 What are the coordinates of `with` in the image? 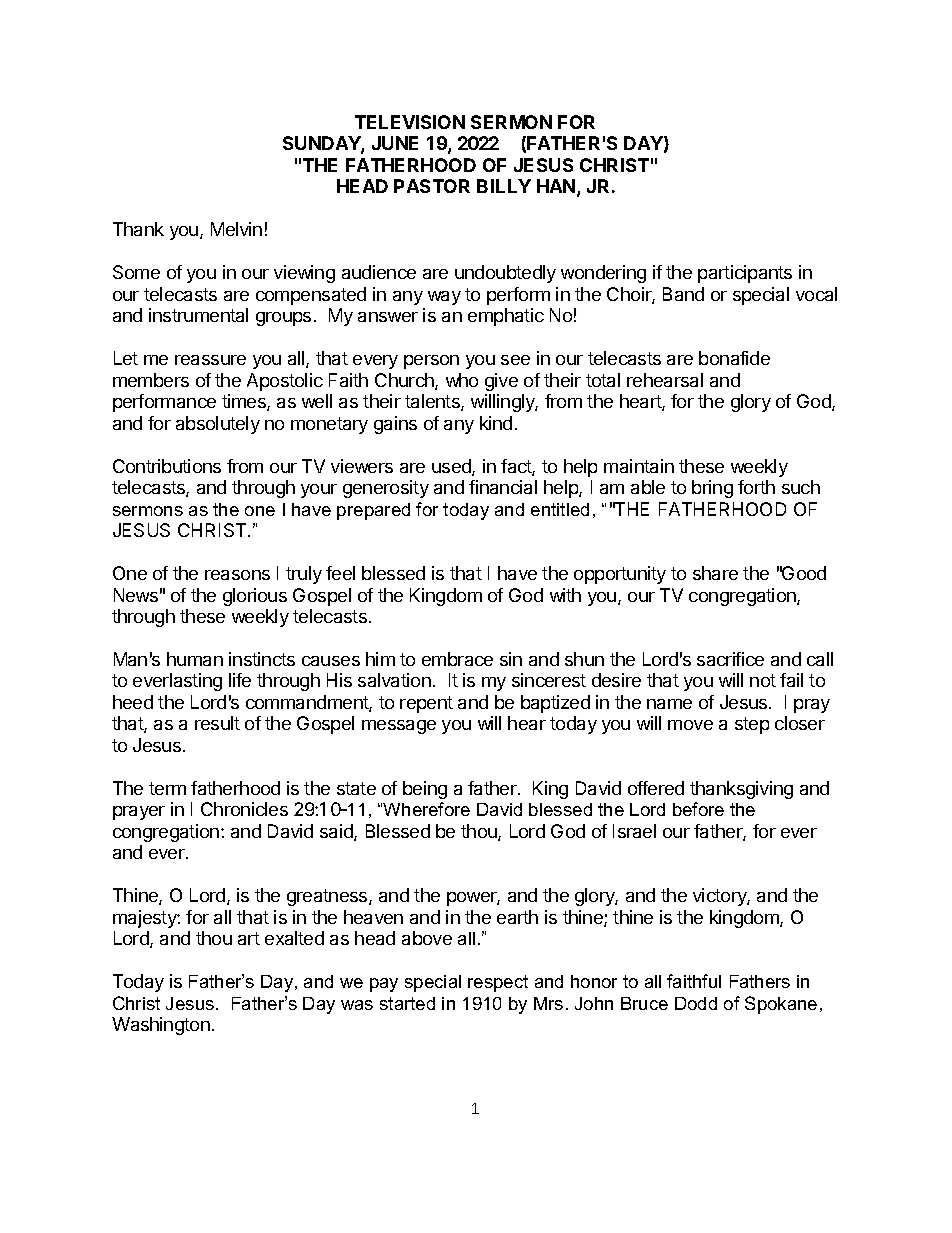 It's located at (565, 595).
